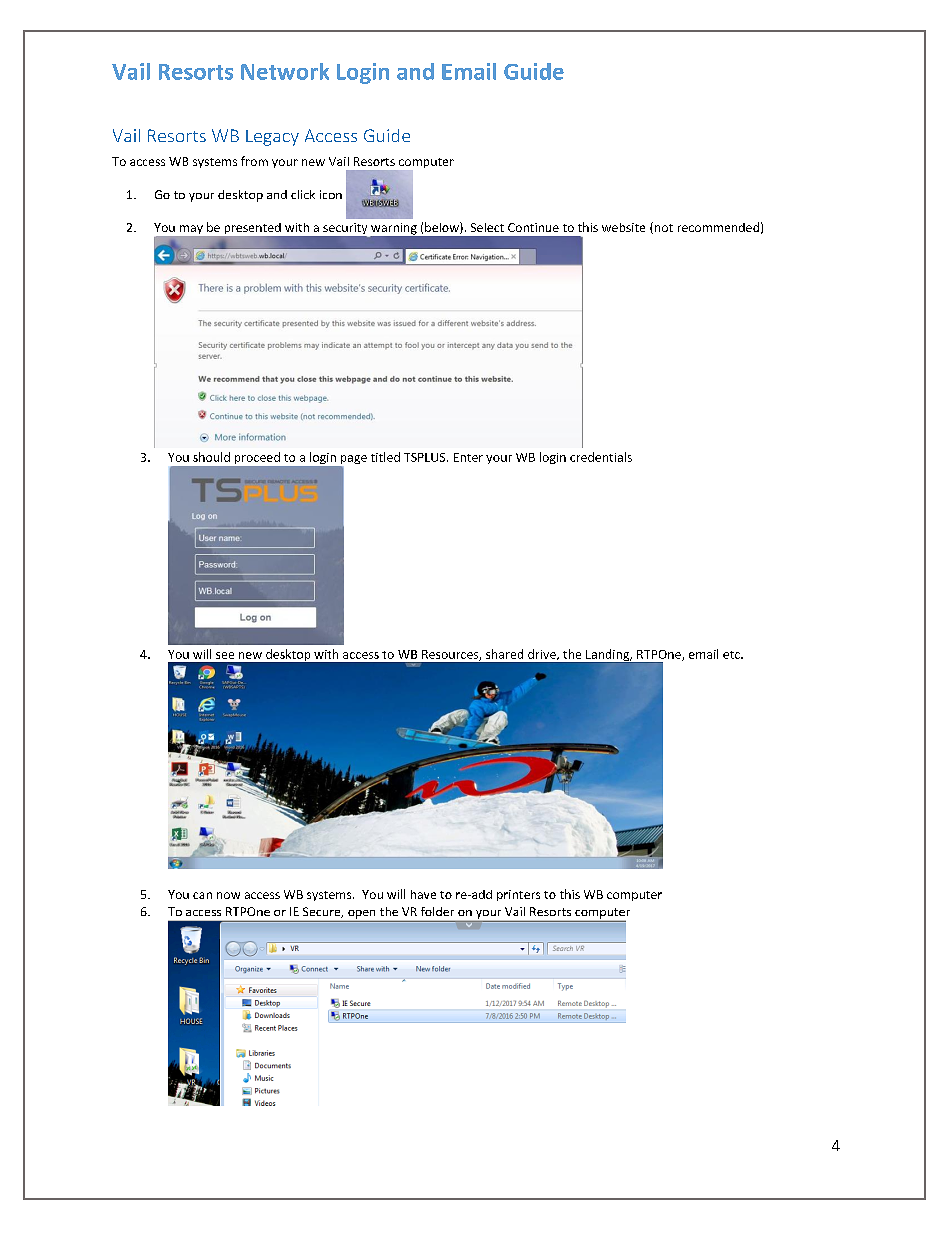 The width and height of the screenshot is (952, 1233). What do you see at coordinates (504, 654) in the screenshot?
I see `shared` at bounding box center [504, 654].
